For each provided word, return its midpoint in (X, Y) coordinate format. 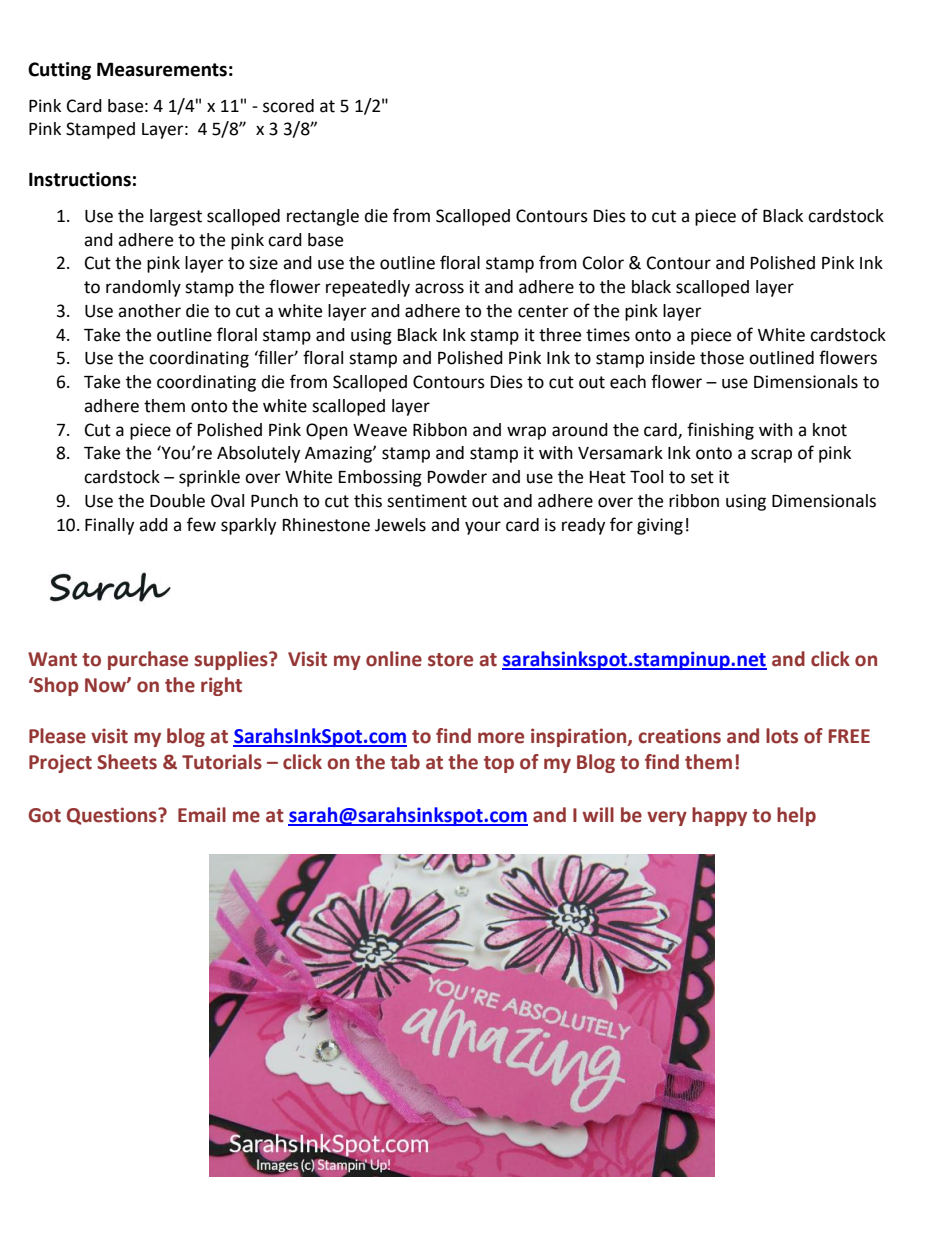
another (149, 311)
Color (603, 263)
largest (176, 217)
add (153, 525)
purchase (148, 660)
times (608, 335)
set (702, 477)
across (439, 288)
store (450, 660)
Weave (380, 430)
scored (288, 106)
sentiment (427, 501)
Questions (113, 816)
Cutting (59, 71)
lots (782, 736)
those (722, 358)
